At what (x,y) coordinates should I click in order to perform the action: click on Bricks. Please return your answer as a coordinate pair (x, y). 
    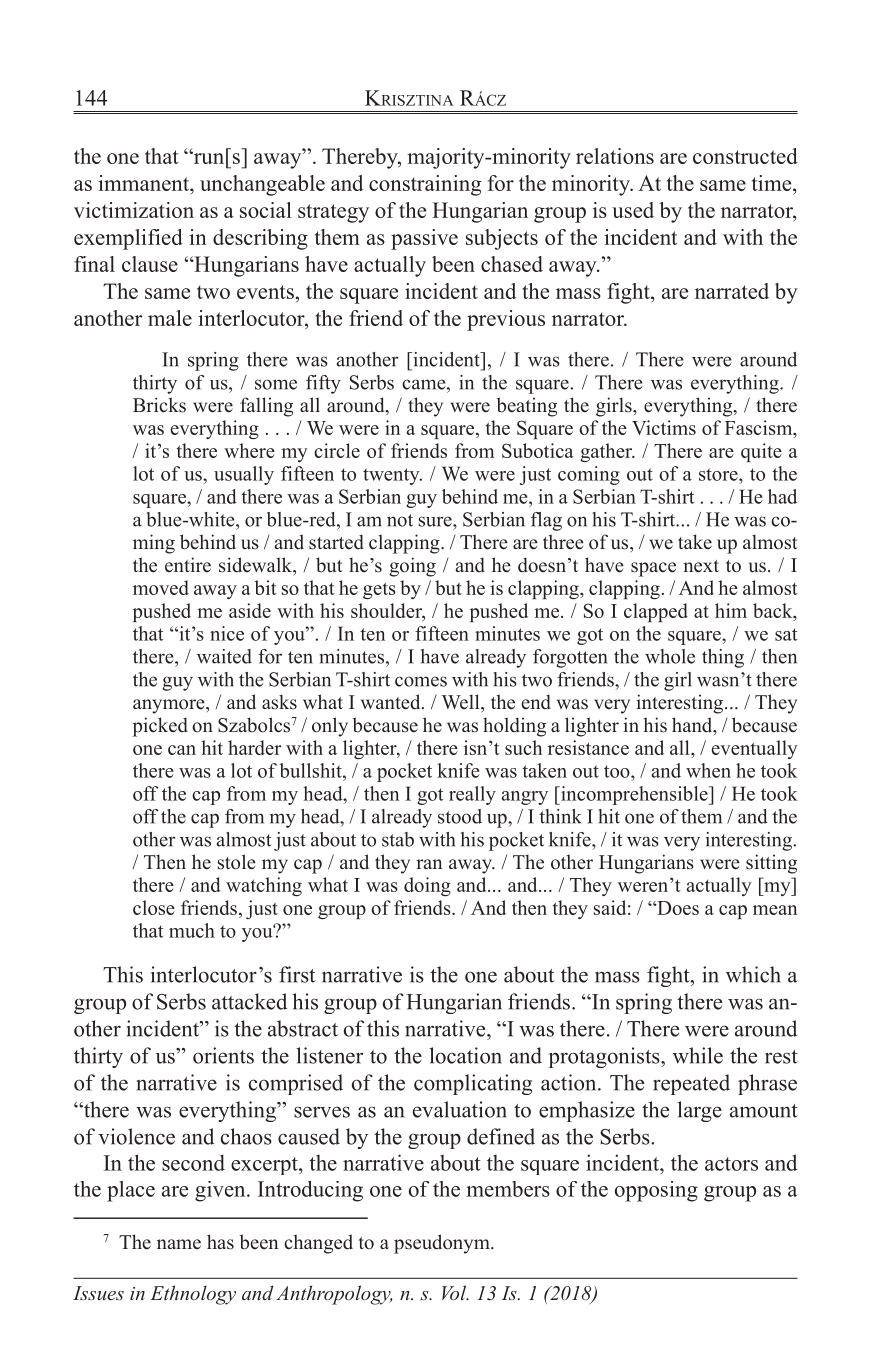
    Looking at the image, I should click on (159, 405).
